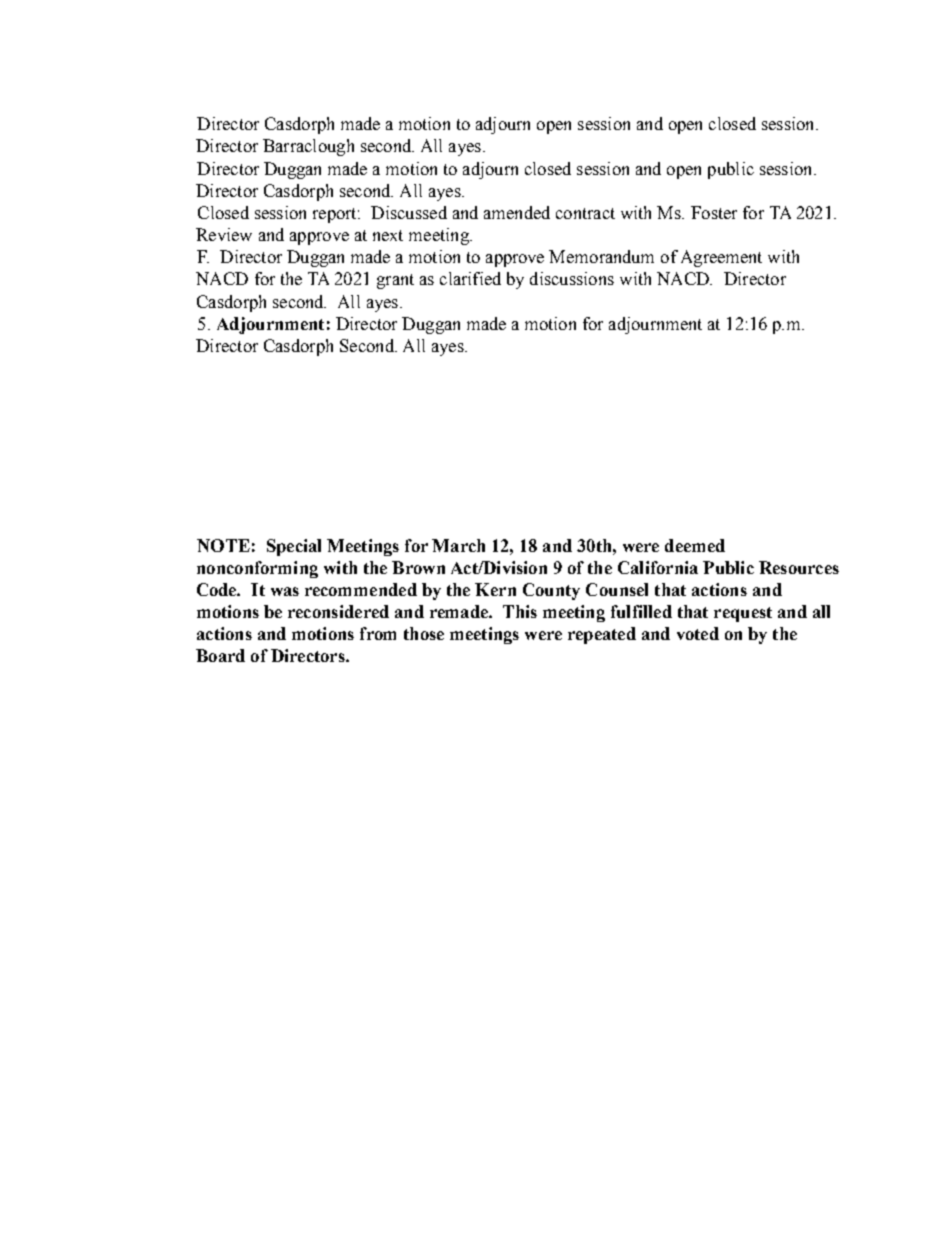 The height and width of the page is (1233, 952). I want to click on Foster, so click(714, 212).
